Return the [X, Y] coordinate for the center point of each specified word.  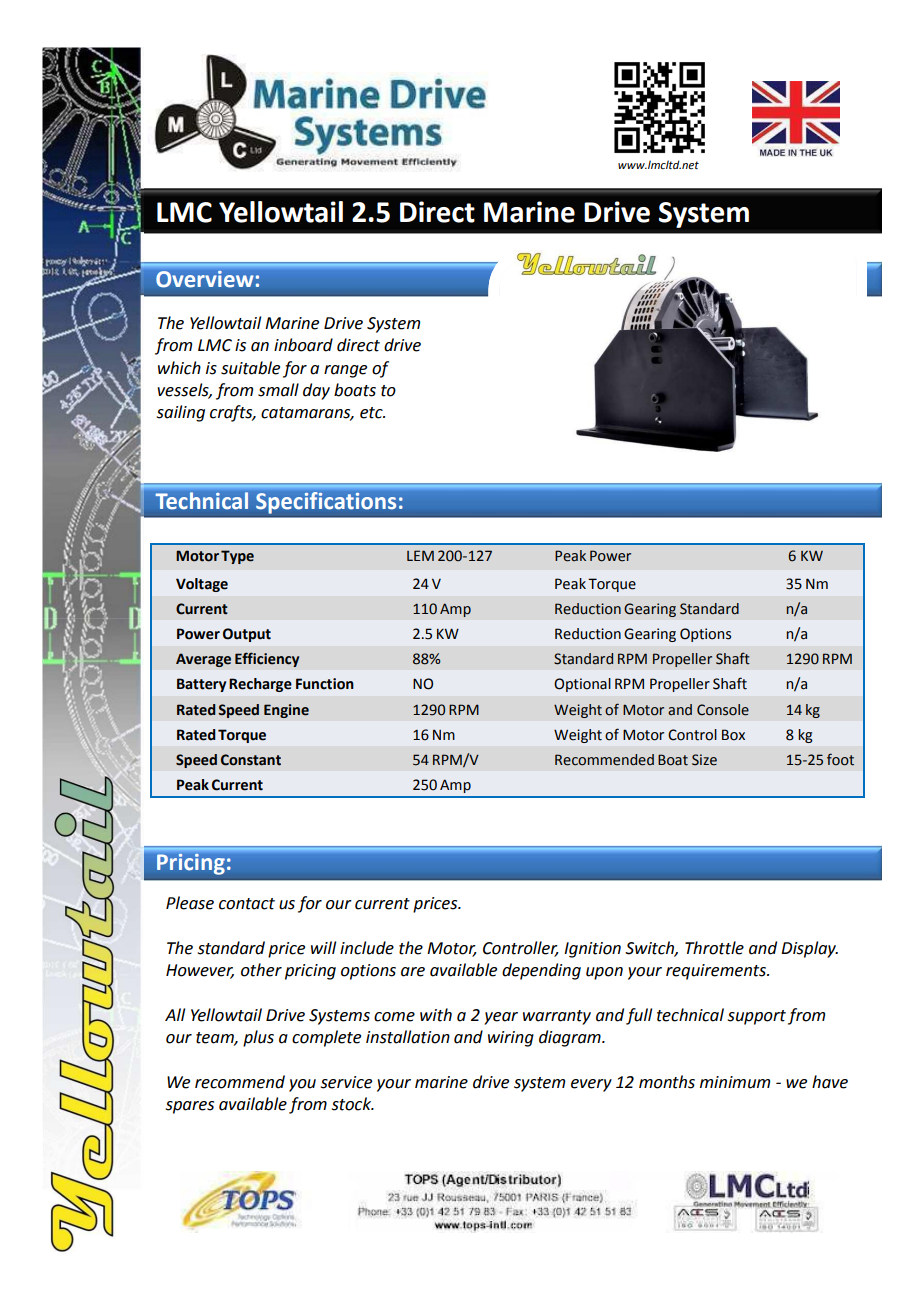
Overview [205, 279]
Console [723, 710]
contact [247, 904]
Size [704, 760]
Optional [582, 685]
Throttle [714, 948]
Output [247, 635]
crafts [232, 413]
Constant [251, 760]
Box [733, 735]
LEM [420, 555]
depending [541, 971]
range [345, 371]
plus [258, 1038]
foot [840, 759]
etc [372, 413]
